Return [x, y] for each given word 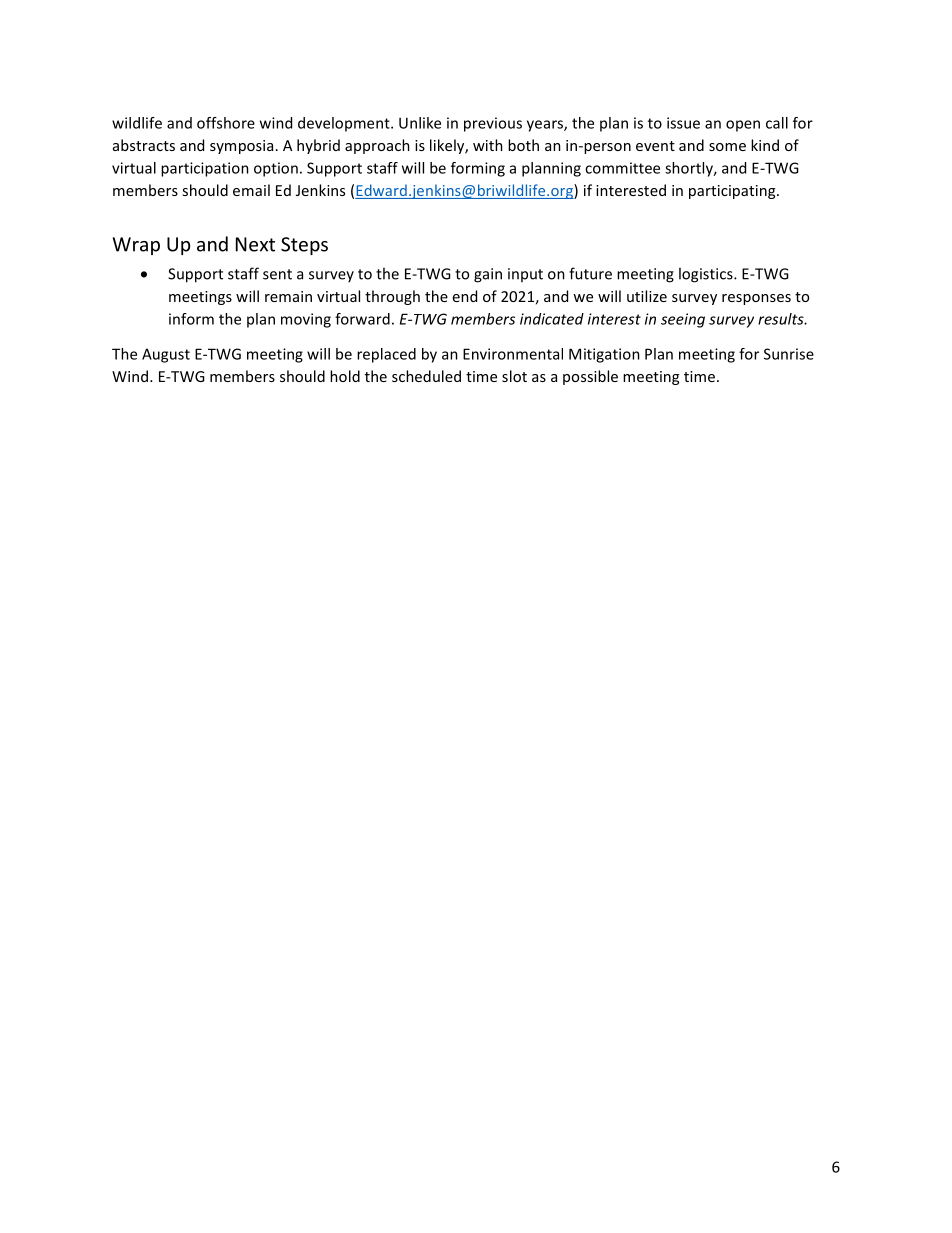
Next [255, 244]
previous [493, 124]
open [743, 126]
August [166, 355]
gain [488, 275]
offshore [226, 123]
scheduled [426, 376]
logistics [707, 275]
